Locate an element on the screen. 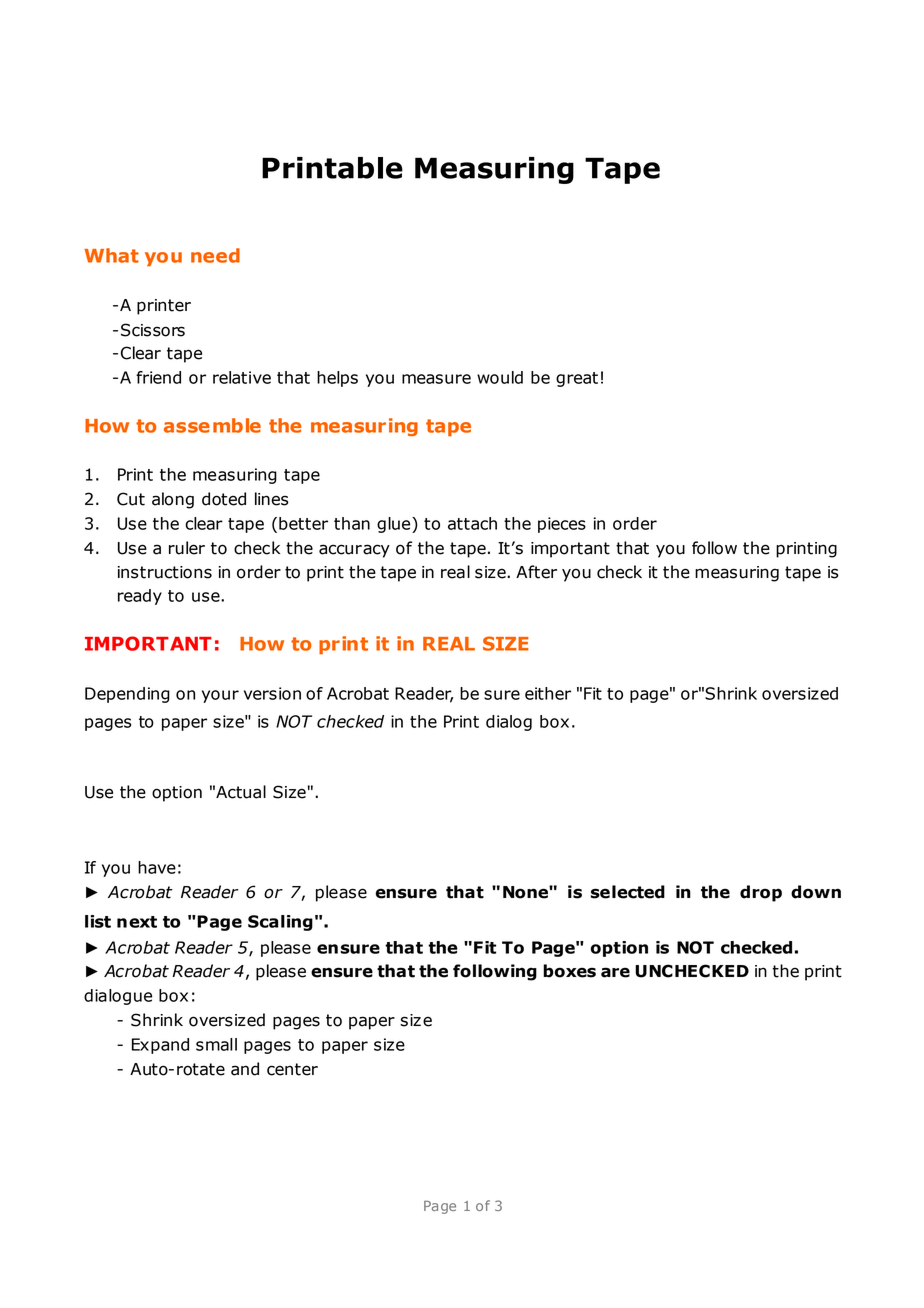  either is located at coordinates (548, 693).
